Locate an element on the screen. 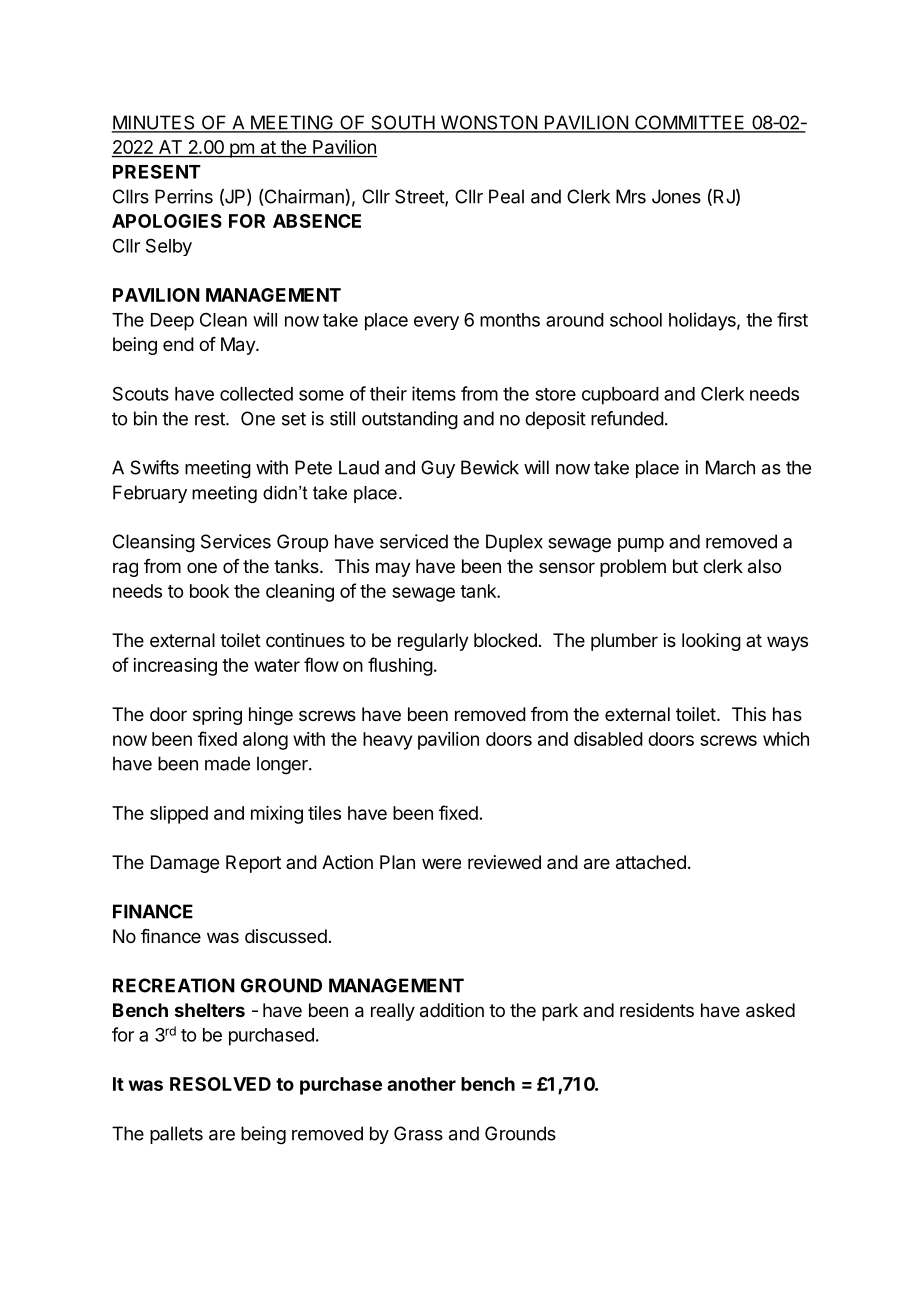  COMMITTEE is located at coordinates (690, 123).
